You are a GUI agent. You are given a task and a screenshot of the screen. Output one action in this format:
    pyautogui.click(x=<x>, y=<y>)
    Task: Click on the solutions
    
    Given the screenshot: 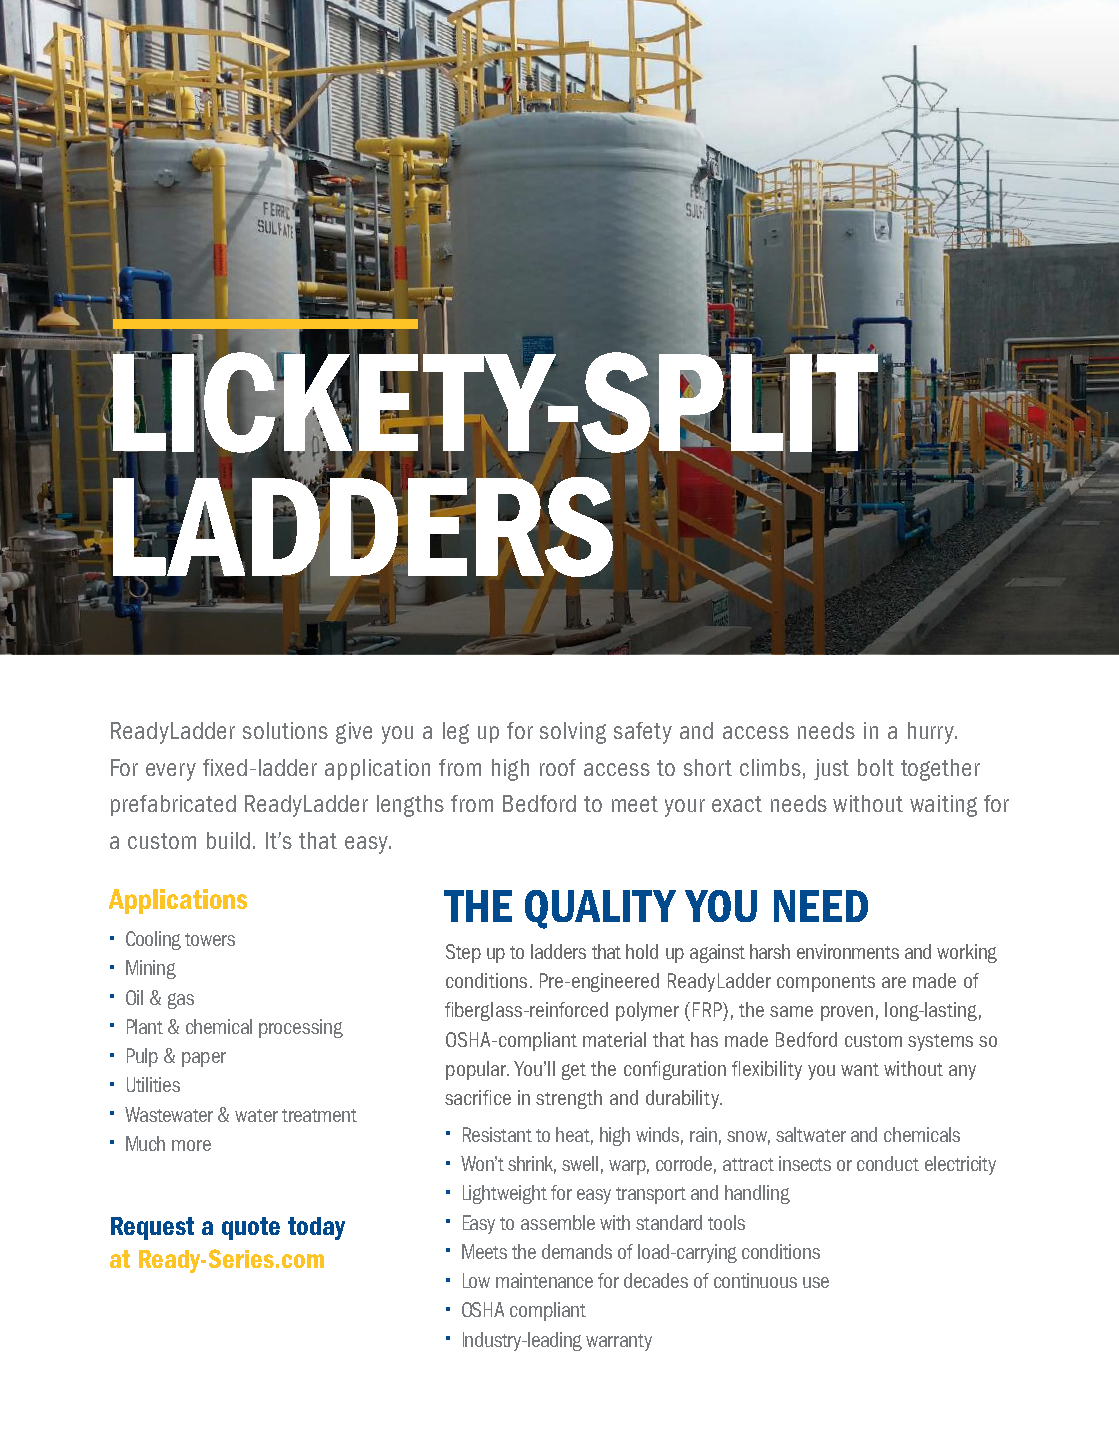 What is the action you would take?
    pyautogui.click(x=285, y=730)
